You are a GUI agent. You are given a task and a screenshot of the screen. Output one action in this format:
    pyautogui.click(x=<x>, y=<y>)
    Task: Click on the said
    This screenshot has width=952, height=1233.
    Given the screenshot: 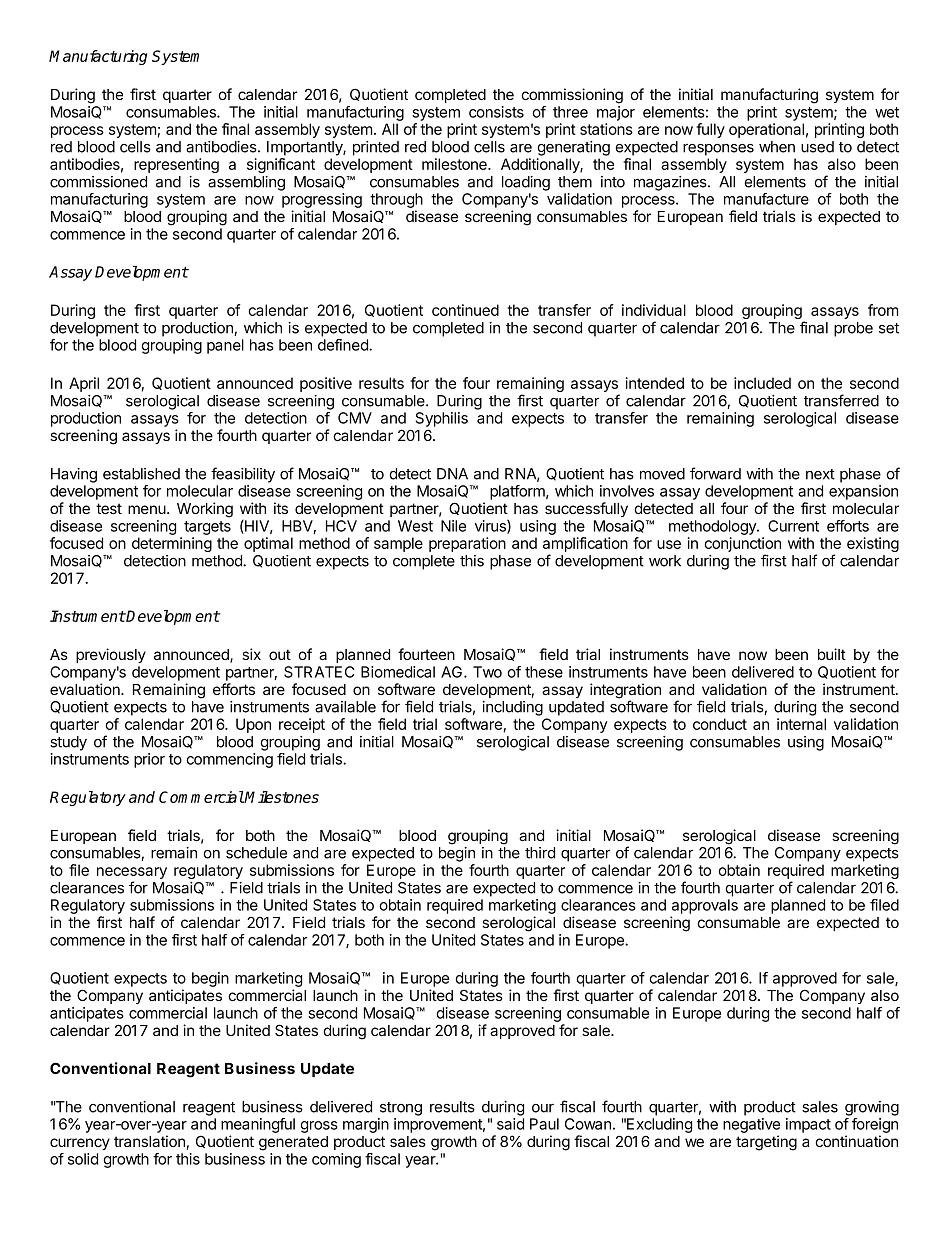 What is the action you would take?
    pyautogui.click(x=510, y=1124)
